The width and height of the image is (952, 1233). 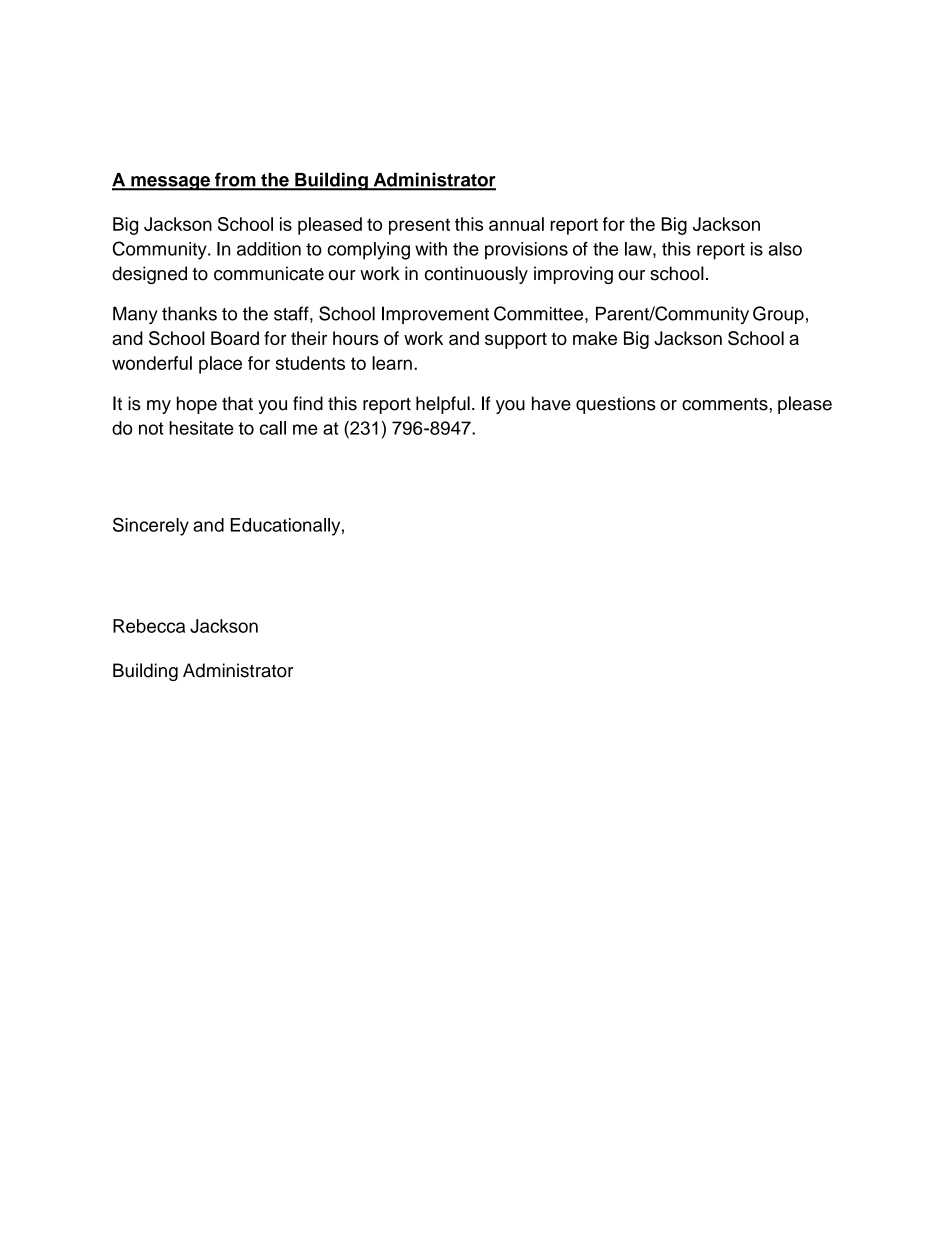 I want to click on Group, so click(x=778, y=315).
